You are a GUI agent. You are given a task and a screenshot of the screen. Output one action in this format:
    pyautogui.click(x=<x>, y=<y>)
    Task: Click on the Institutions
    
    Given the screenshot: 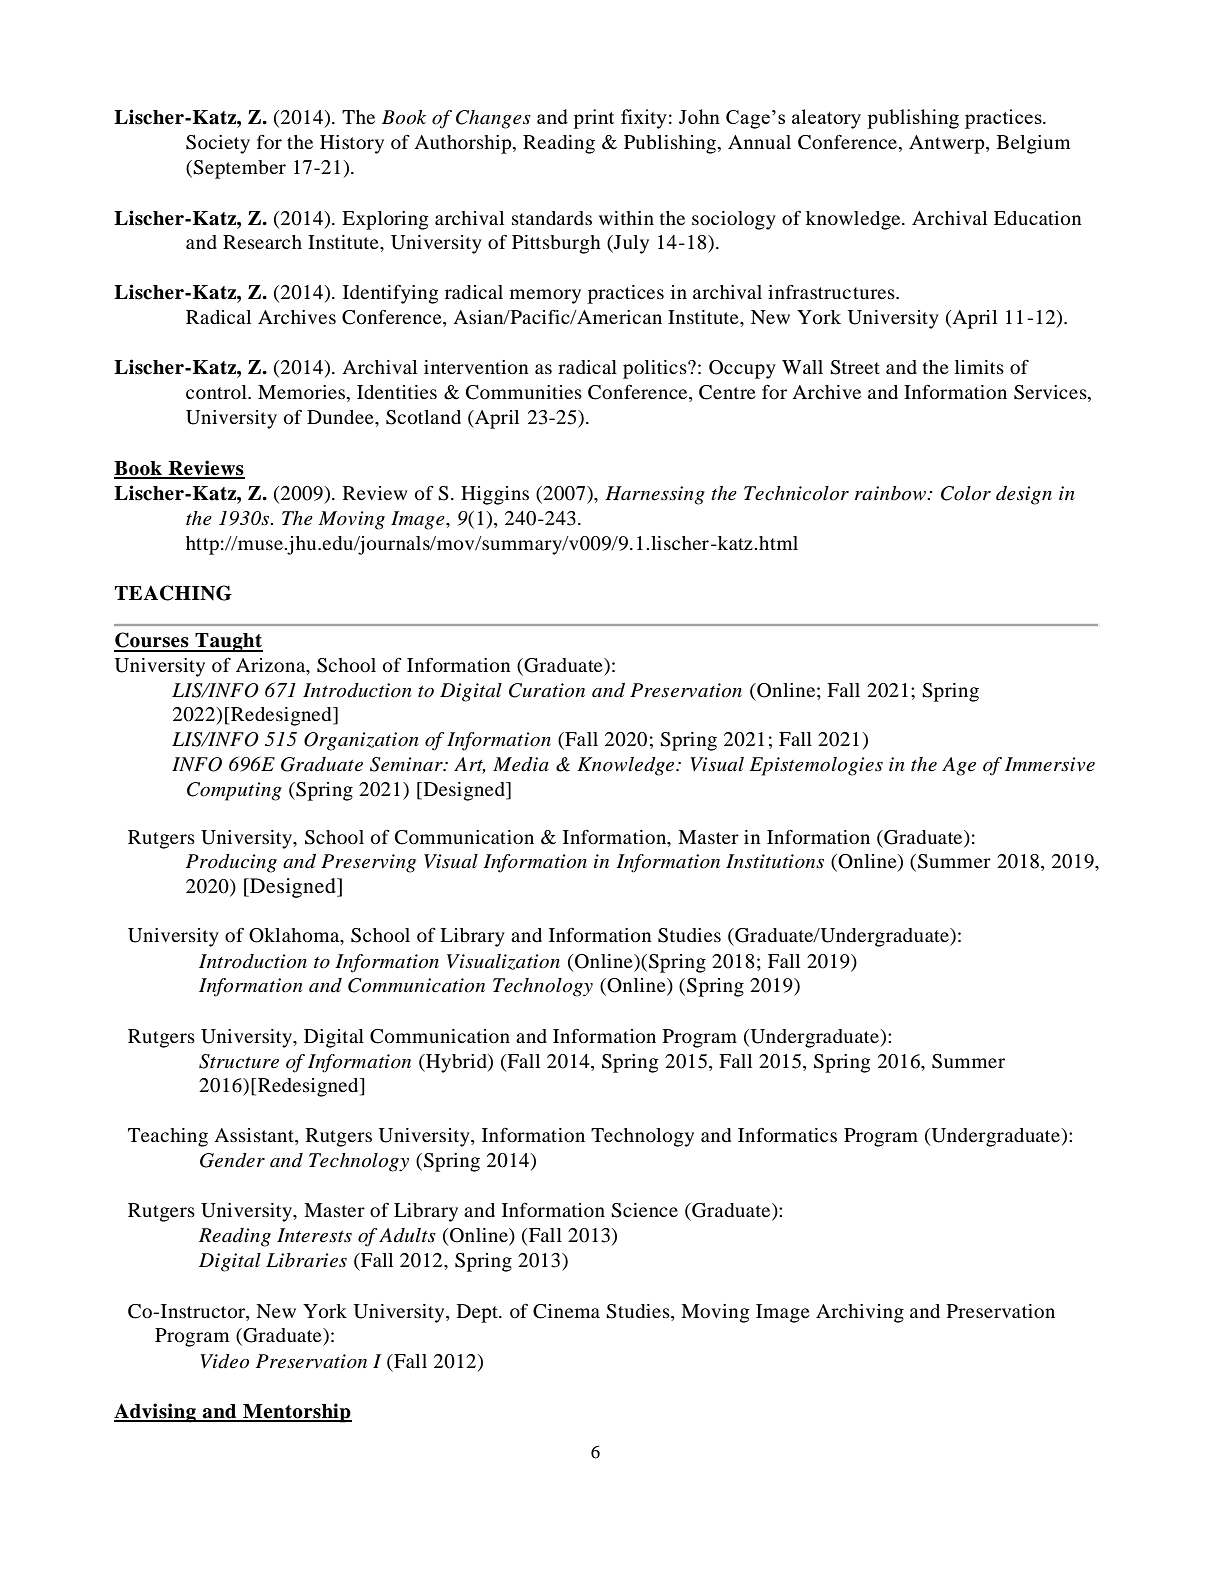 What is the action you would take?
    pyautogui.click(x=775, y=861)
